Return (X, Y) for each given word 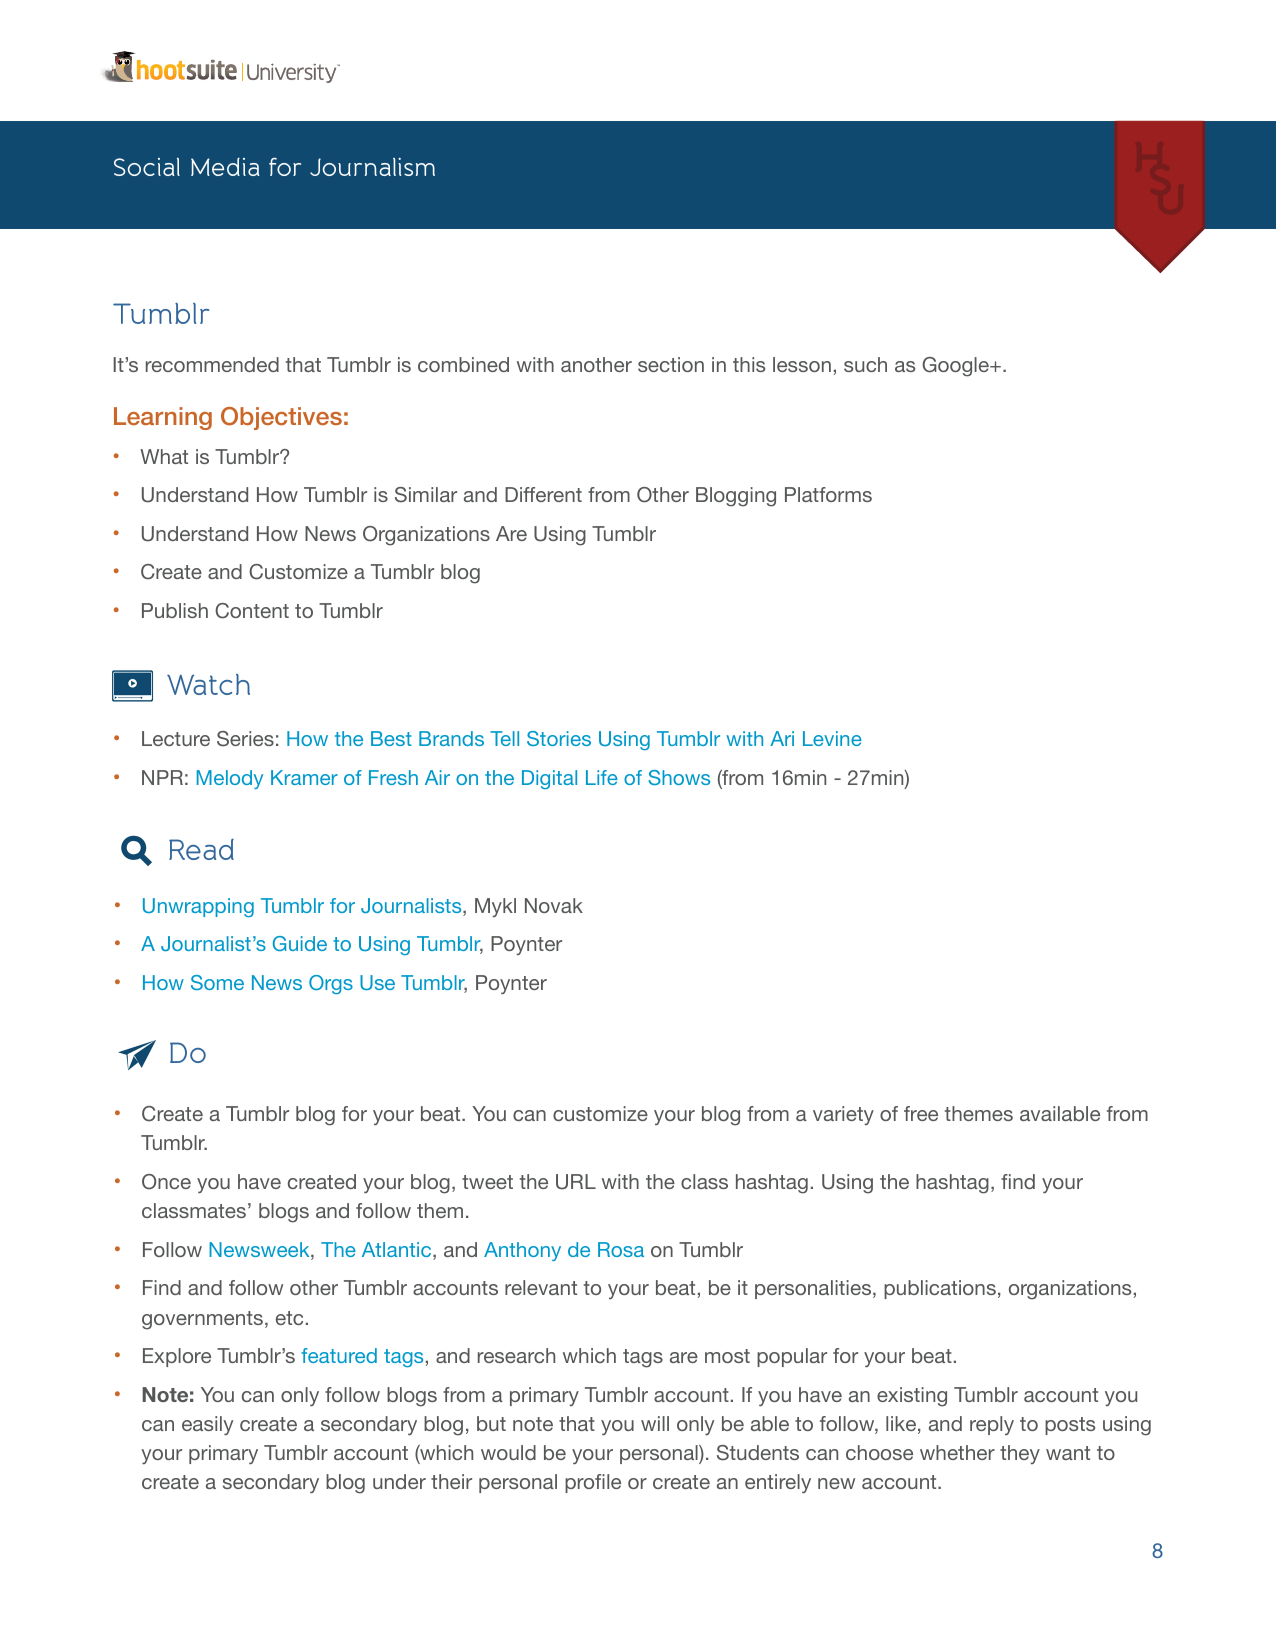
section (671, 364)
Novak (554, 905)
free (921, 1113)
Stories (559, 738)
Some (217, 982)
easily (207, 1425)
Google (956, 367)
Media (225, 167)
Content (252, 611)
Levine (832, 738)
